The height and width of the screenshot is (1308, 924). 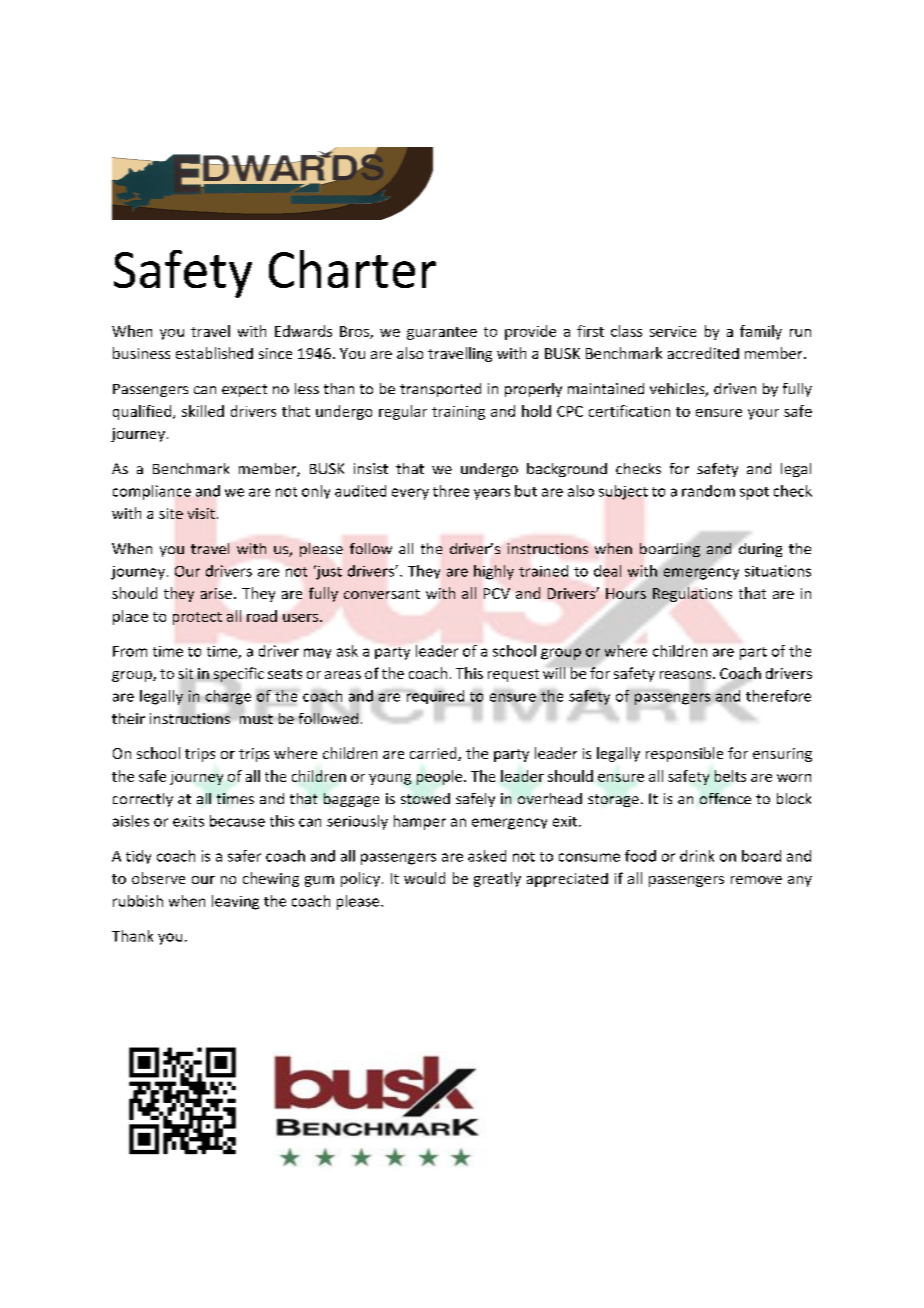 I want to click on training, so click(x=458, y=413).
